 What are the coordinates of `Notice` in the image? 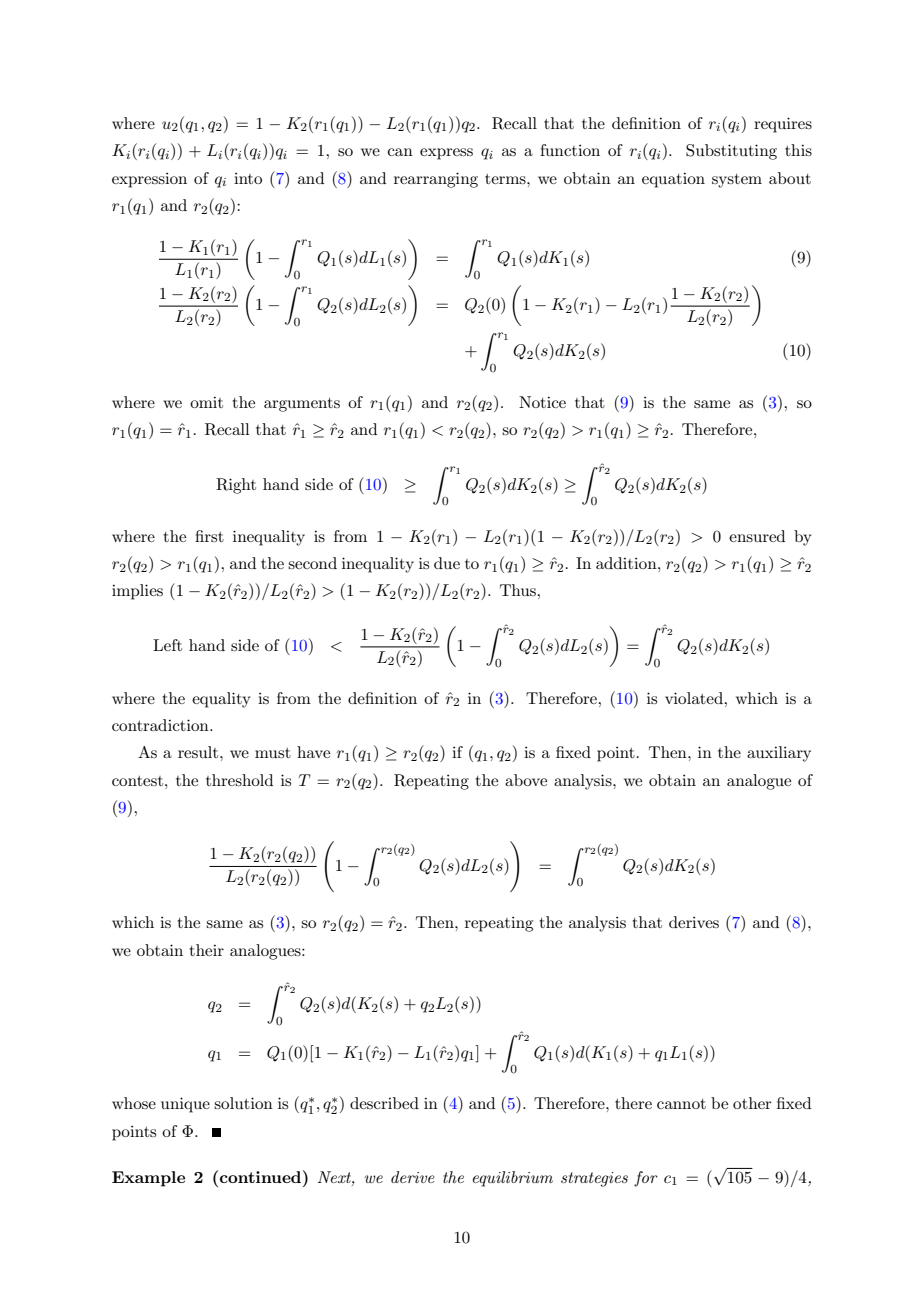 It's located at (542, 402).
